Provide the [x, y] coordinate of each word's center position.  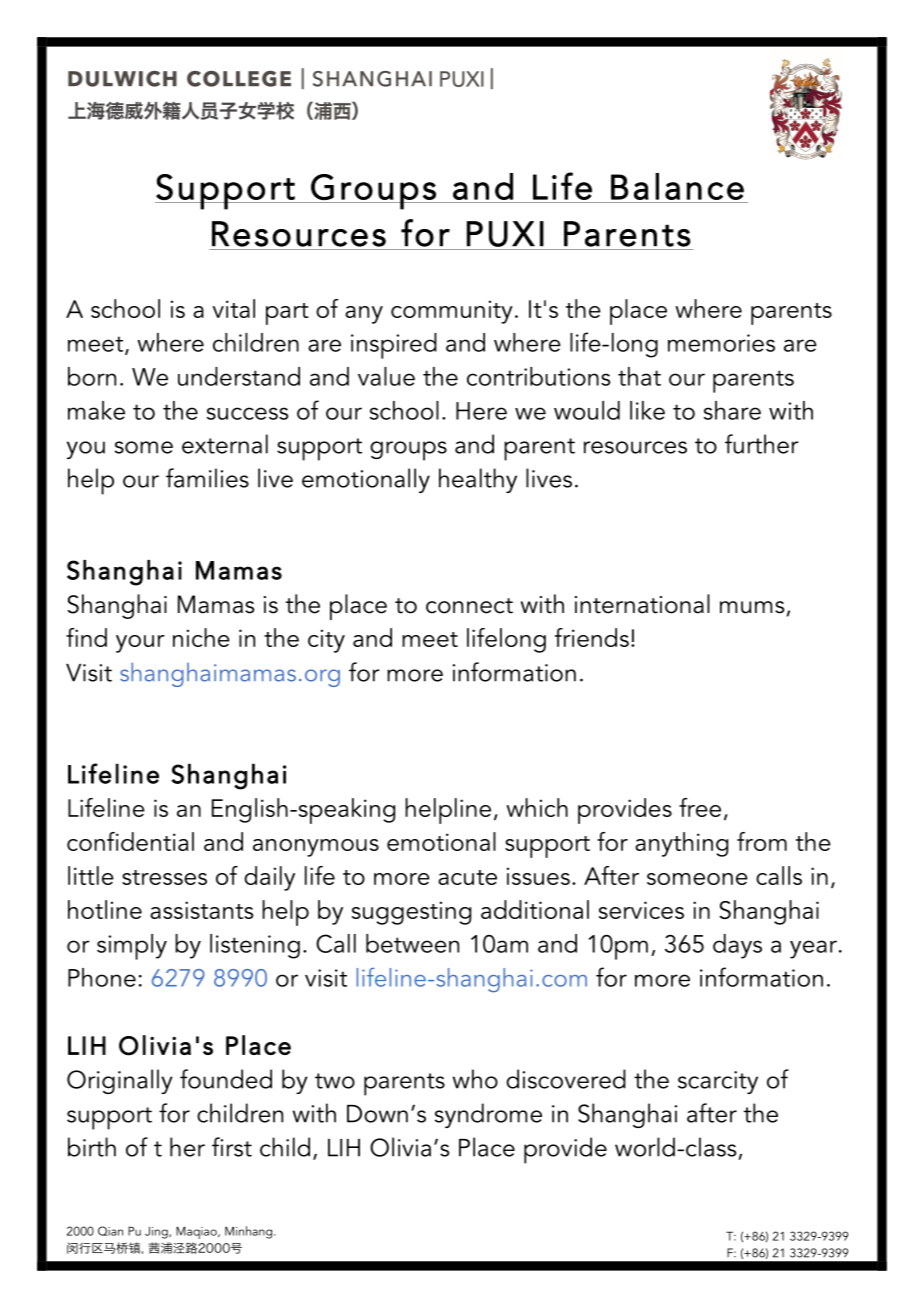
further [762, 444]
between [412, 943]
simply [132, 947]
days [737, 946]
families [207, 478]
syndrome [488, 1115]
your [140, 644]
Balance [677, 186]
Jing [157, 1233]
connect [469, 606]
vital [233, 308]
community [452, 312]
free [700, 807]
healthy [478, 480]
